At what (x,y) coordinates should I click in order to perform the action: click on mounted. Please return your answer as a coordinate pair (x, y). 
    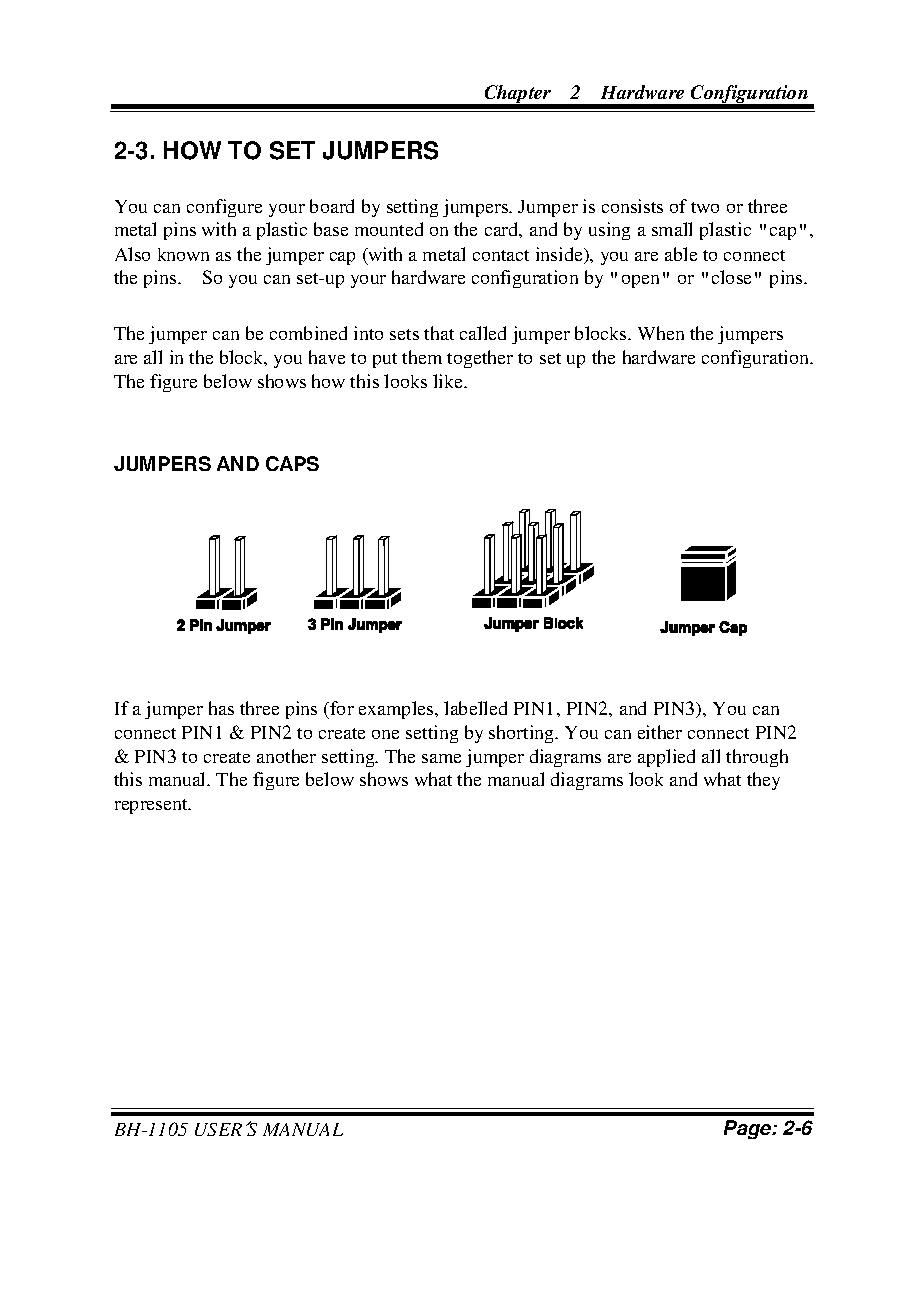
    Looking at the image, I should click on (389, 229).
